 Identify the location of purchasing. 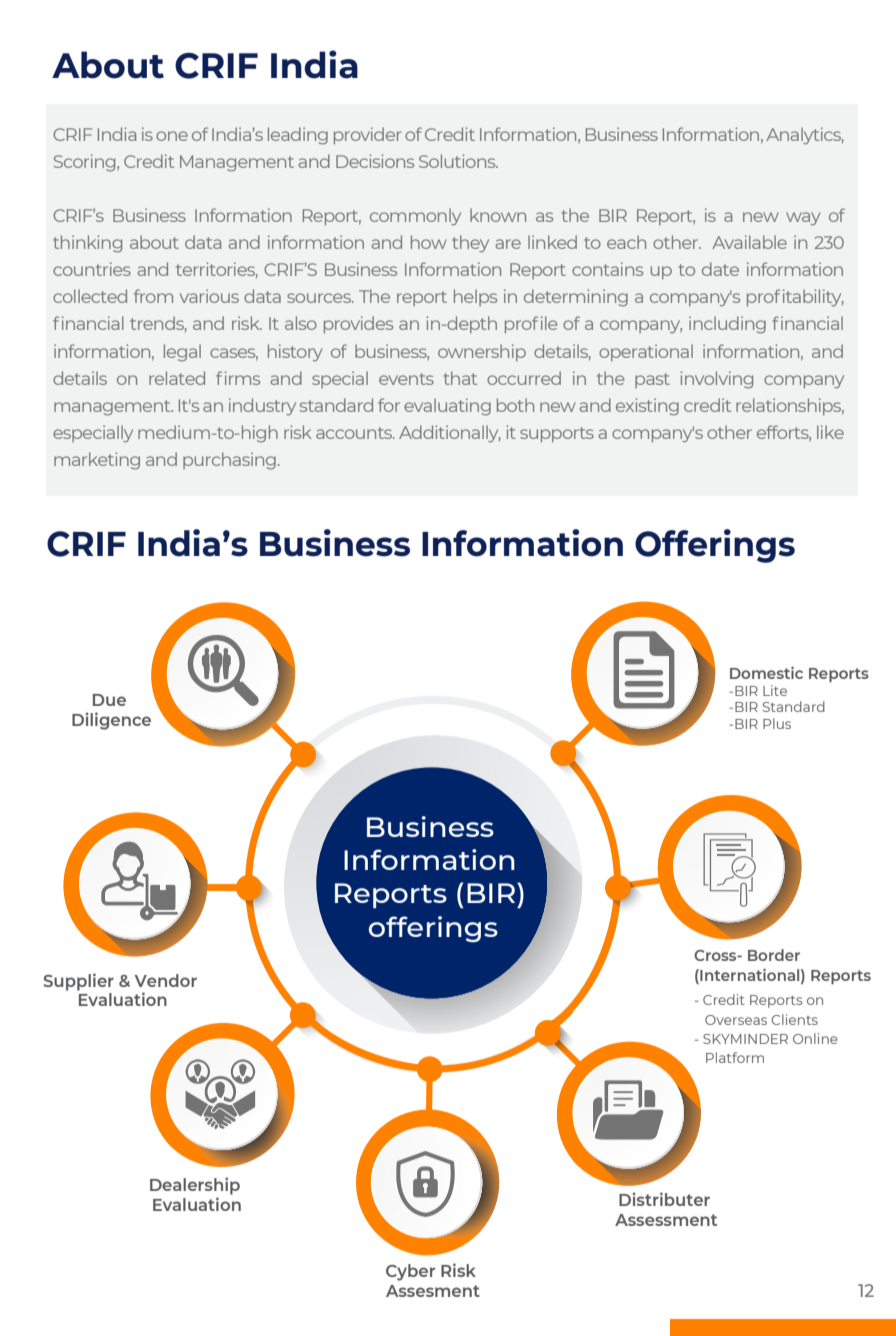
(229, 461).
